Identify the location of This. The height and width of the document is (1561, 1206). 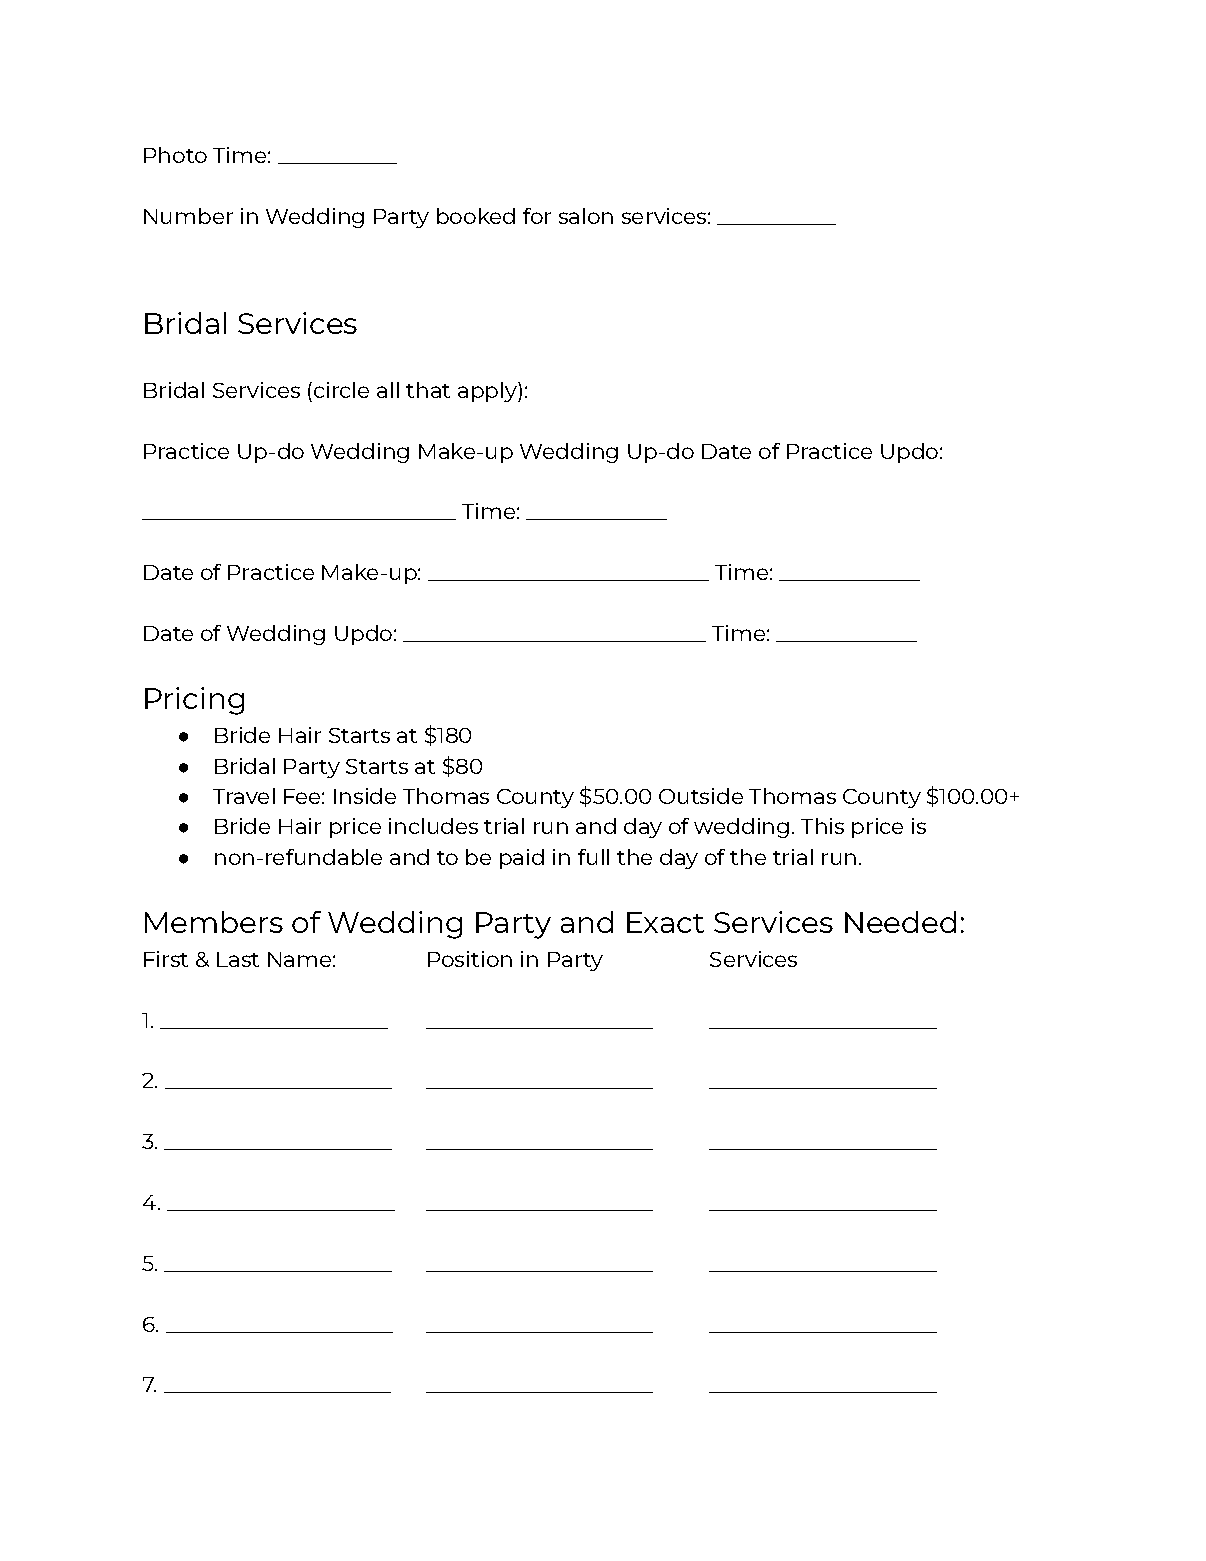
(822, 826).
